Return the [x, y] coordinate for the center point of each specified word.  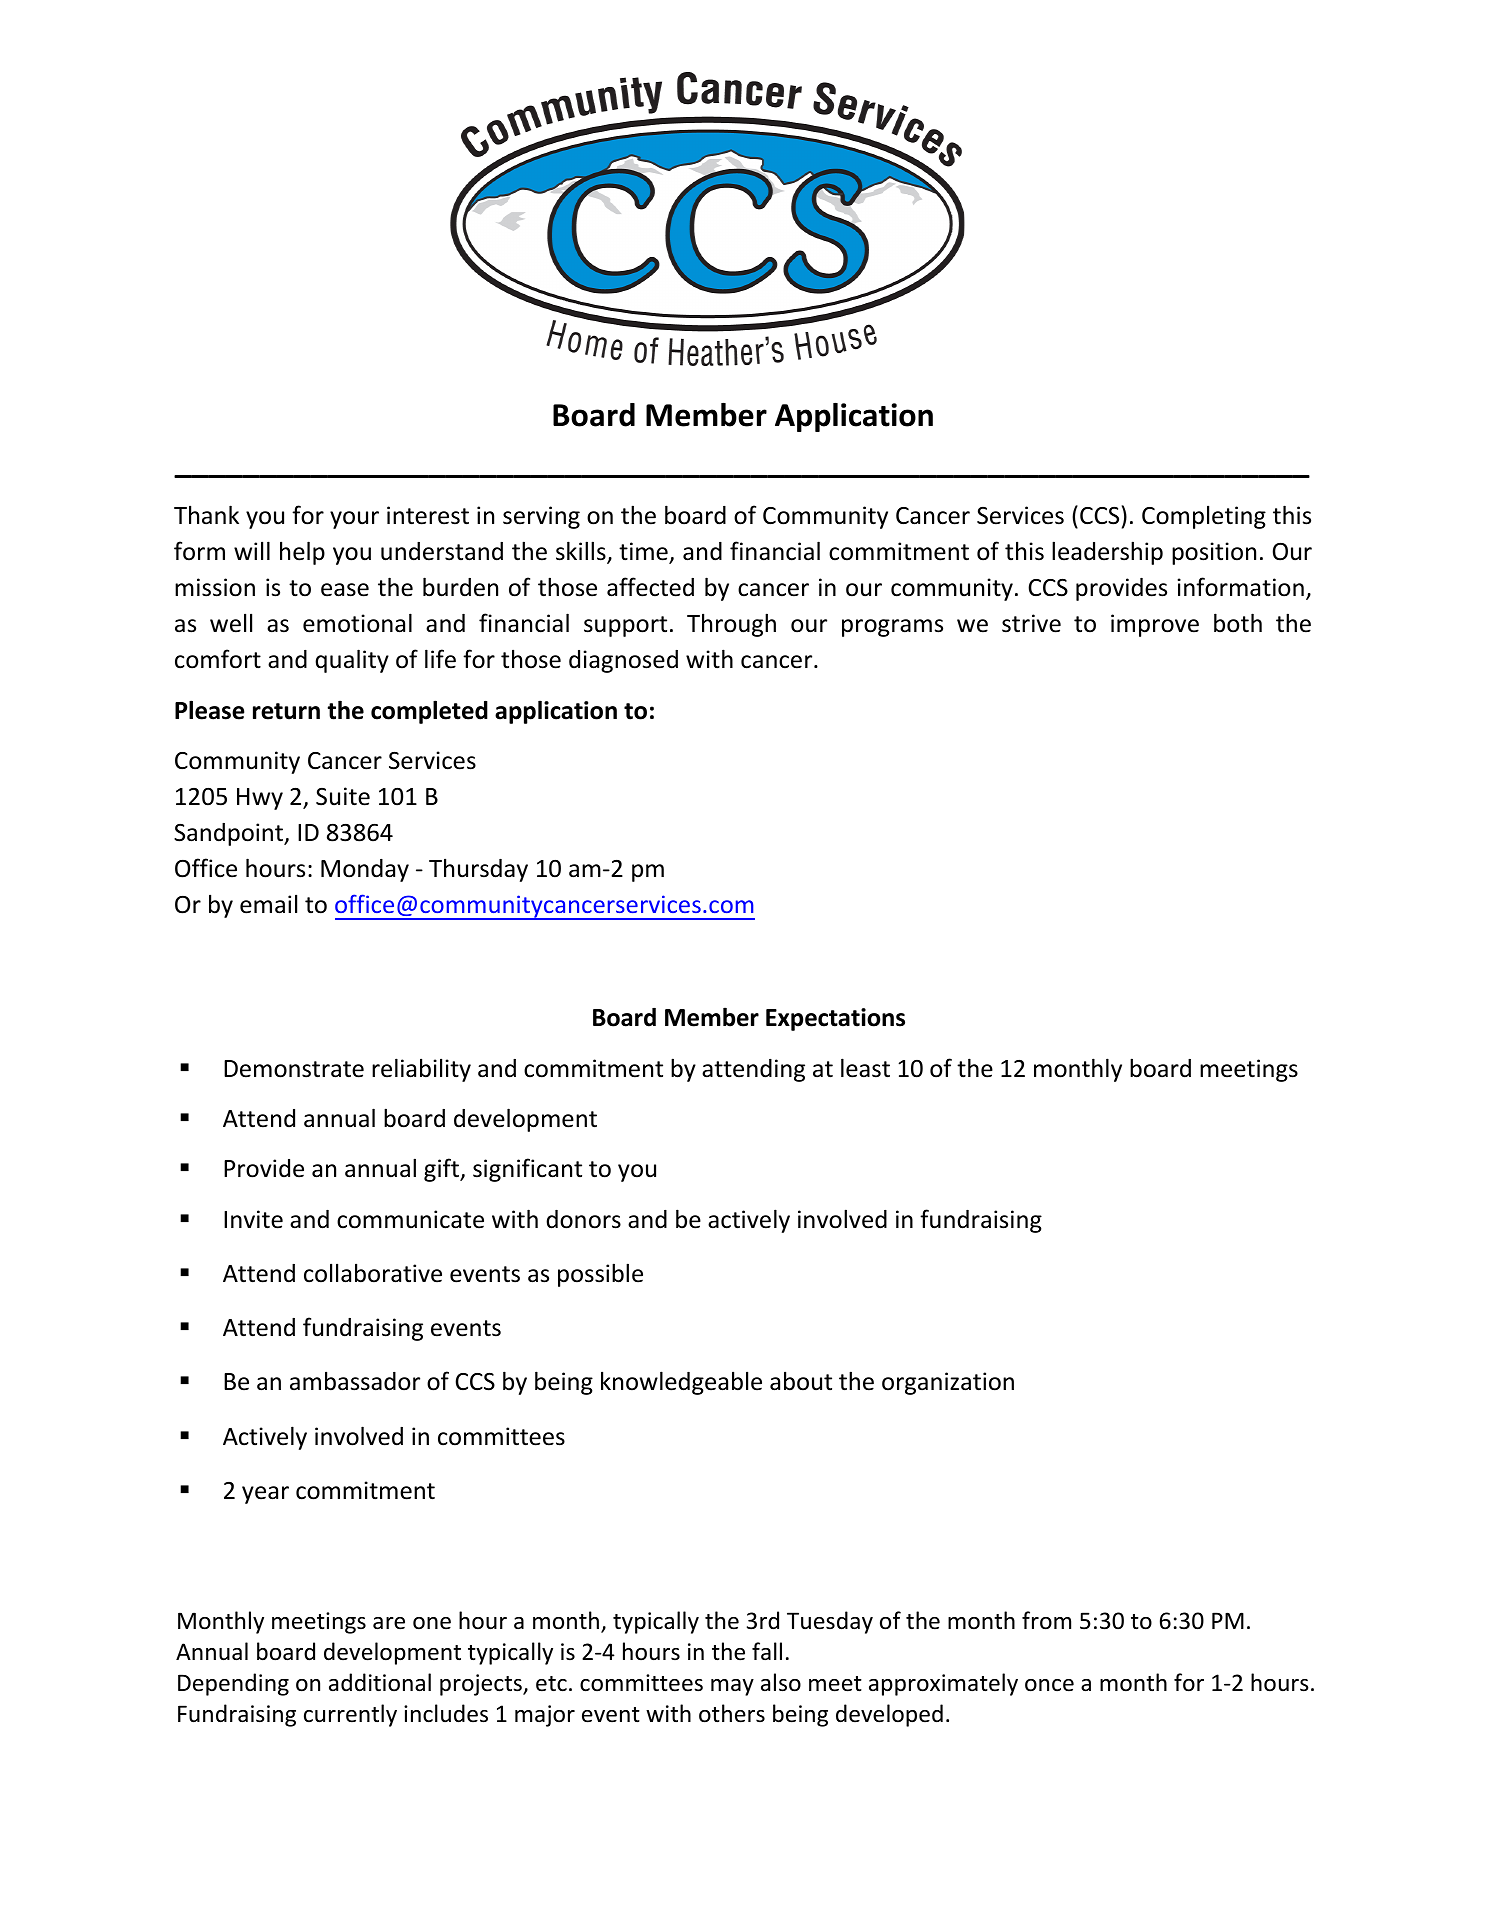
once [1049, 1685]
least [865, 1068]
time [644, 553]
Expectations [835, 1019]
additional [380, 1682]
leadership [1107, 553]
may [732, 1687]
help [302, 553]
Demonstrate [294, 1069]
